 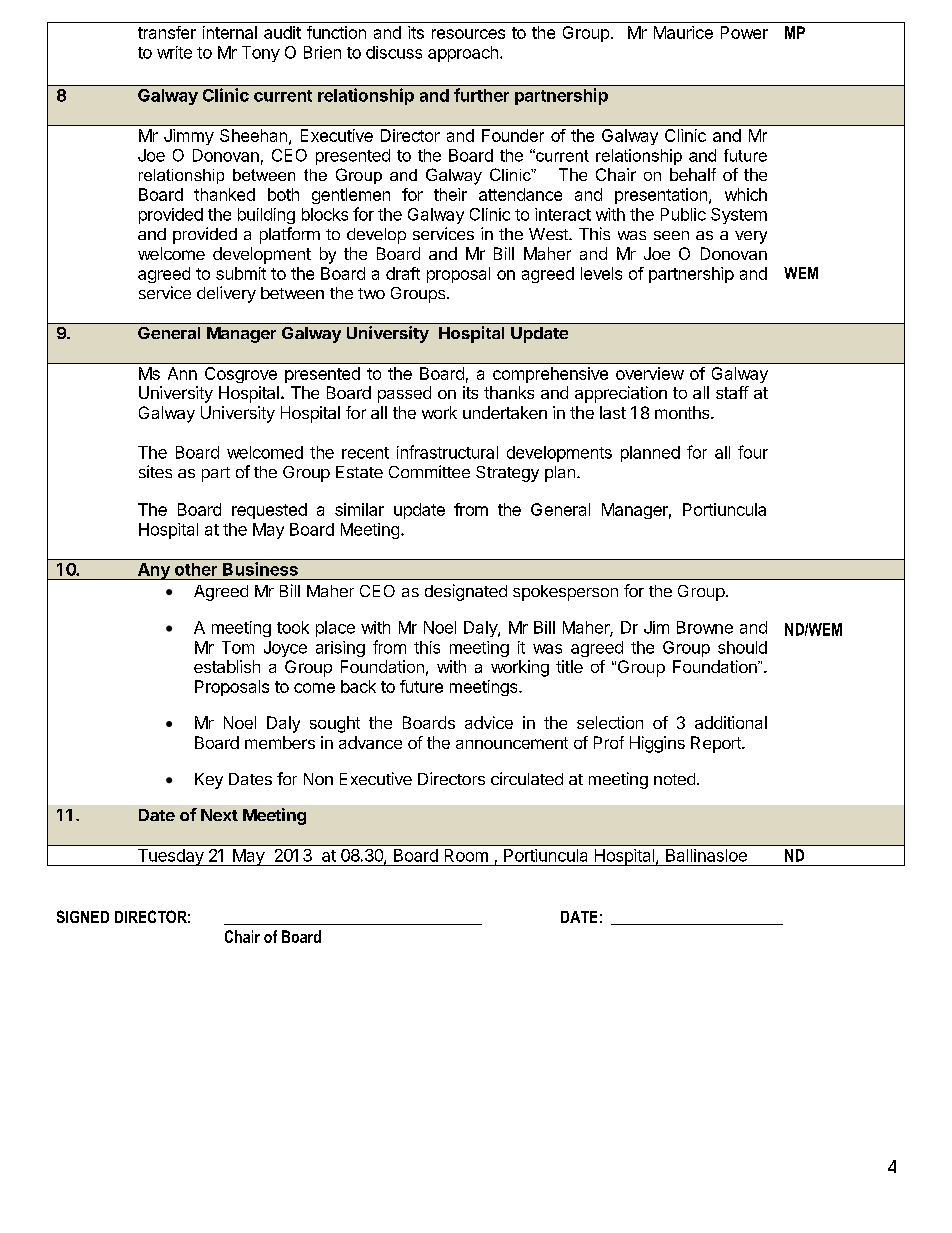 What do you see at coordinates (671, 235) in the screenshot?
I see `seen` at bounding box center [671, 235].
